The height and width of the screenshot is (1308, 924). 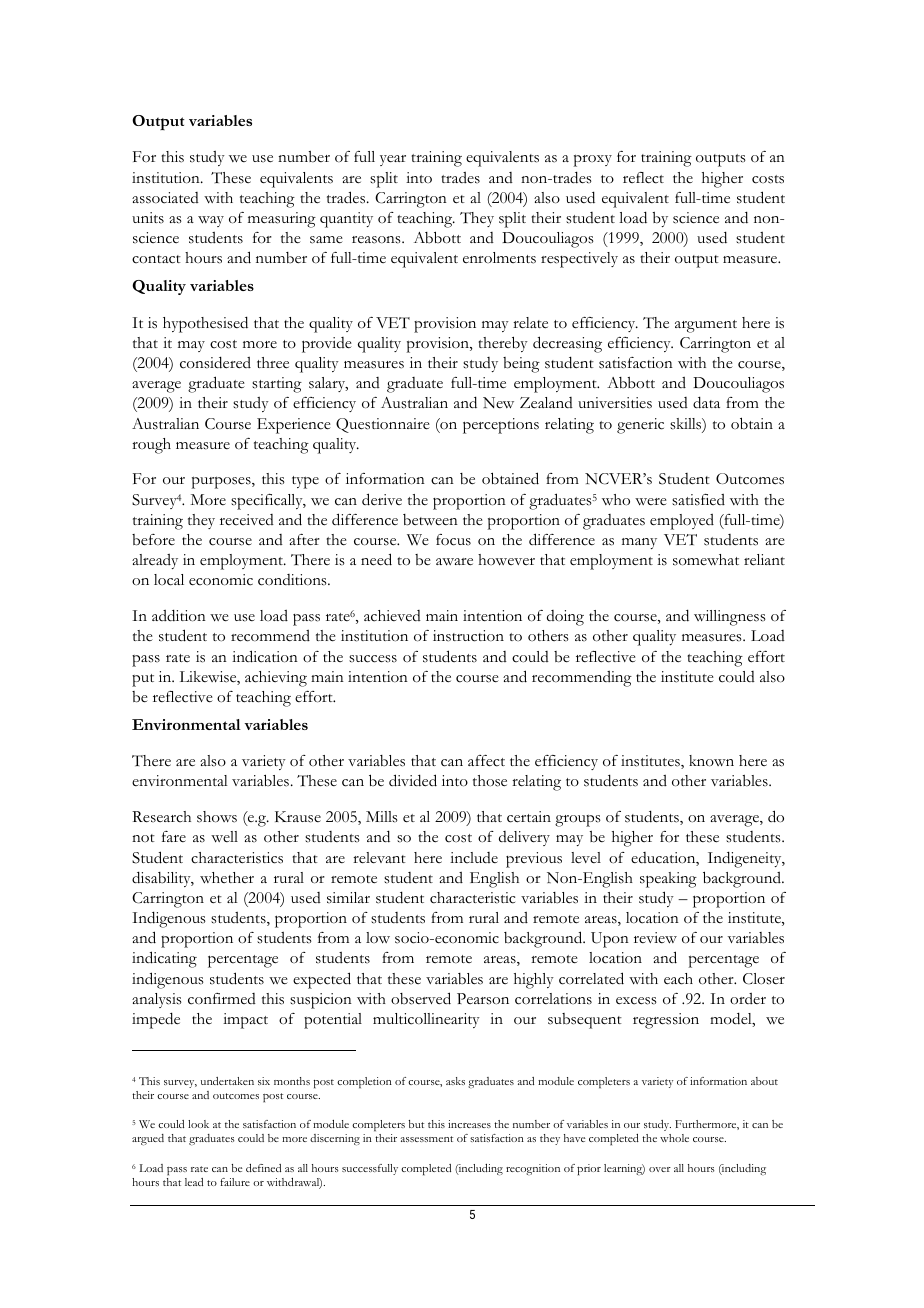 What do you see at coordinates (498, 402) in the screenshot?
I see `New` at bounding box center [498, 402].
